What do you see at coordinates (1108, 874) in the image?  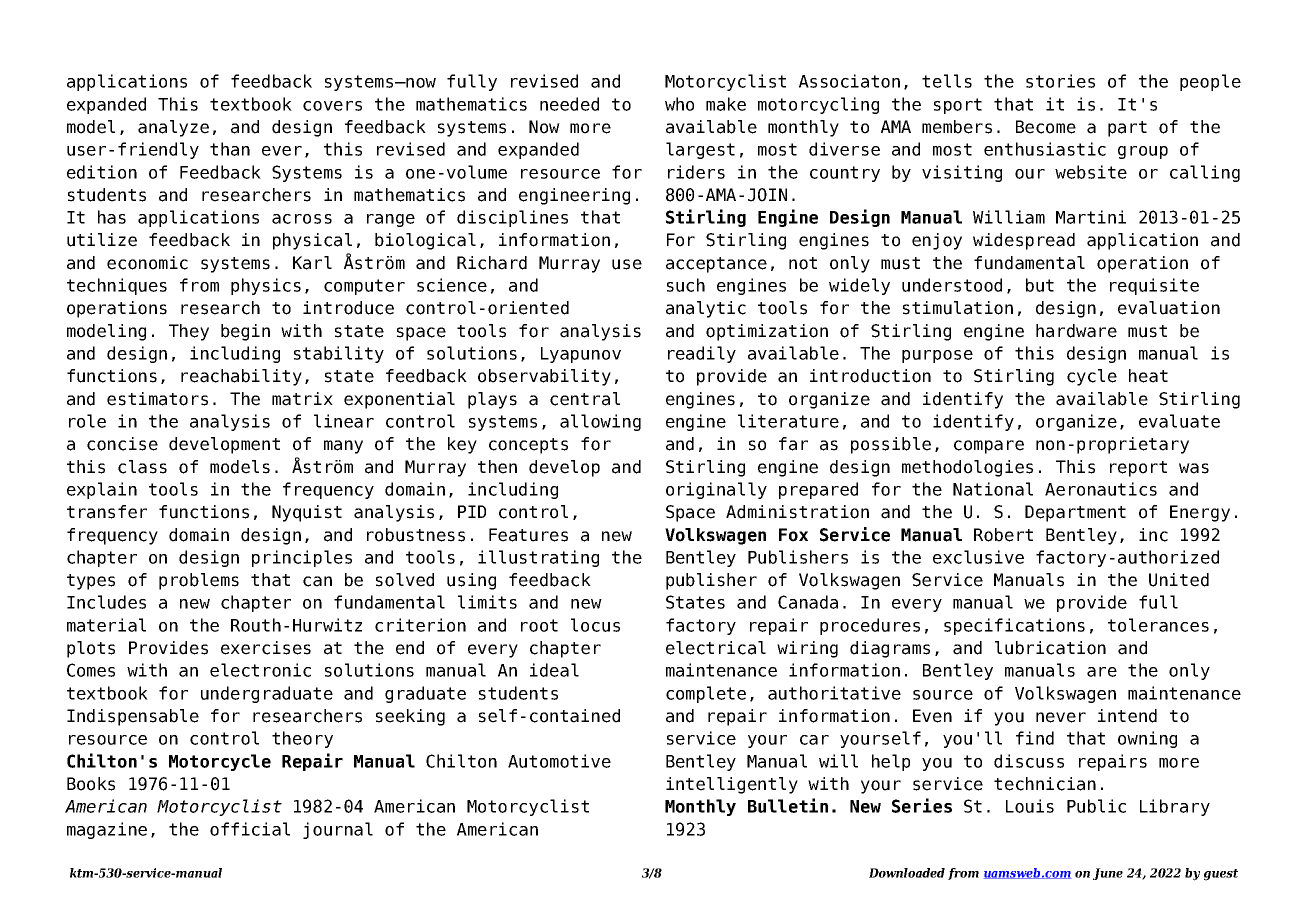 I see `June` at bounding box center [1108, 874].
